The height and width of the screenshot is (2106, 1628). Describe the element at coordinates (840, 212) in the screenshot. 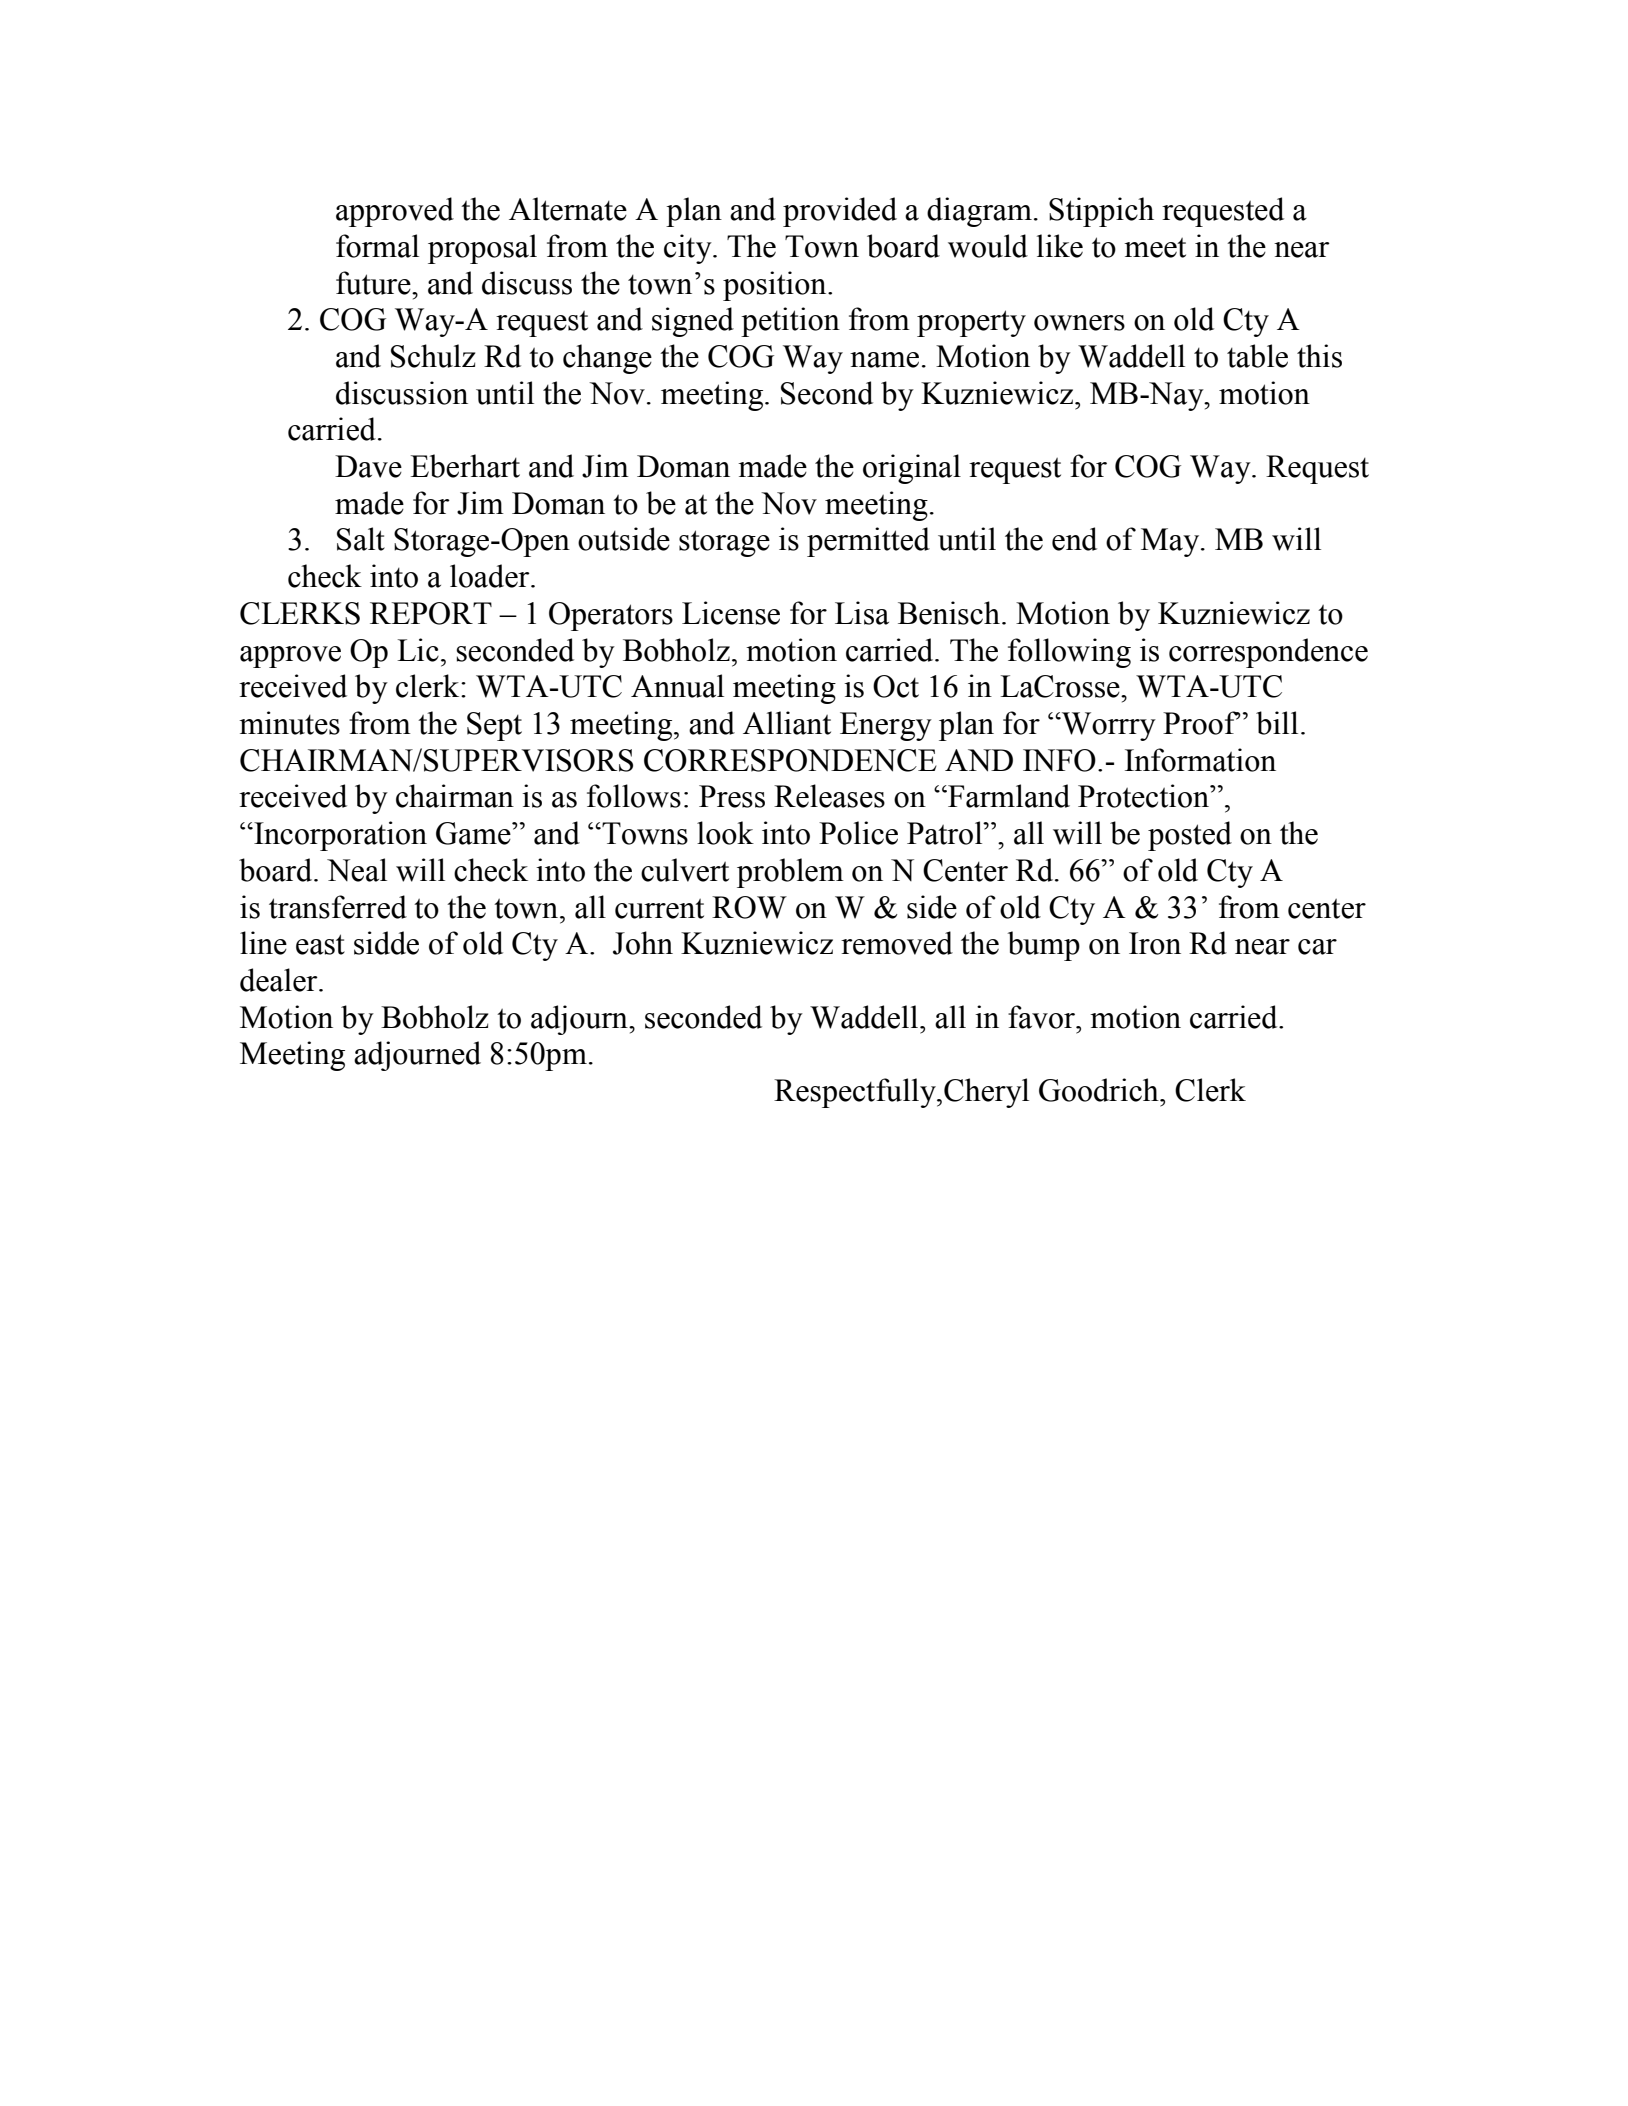

I see `provided` at that location.
